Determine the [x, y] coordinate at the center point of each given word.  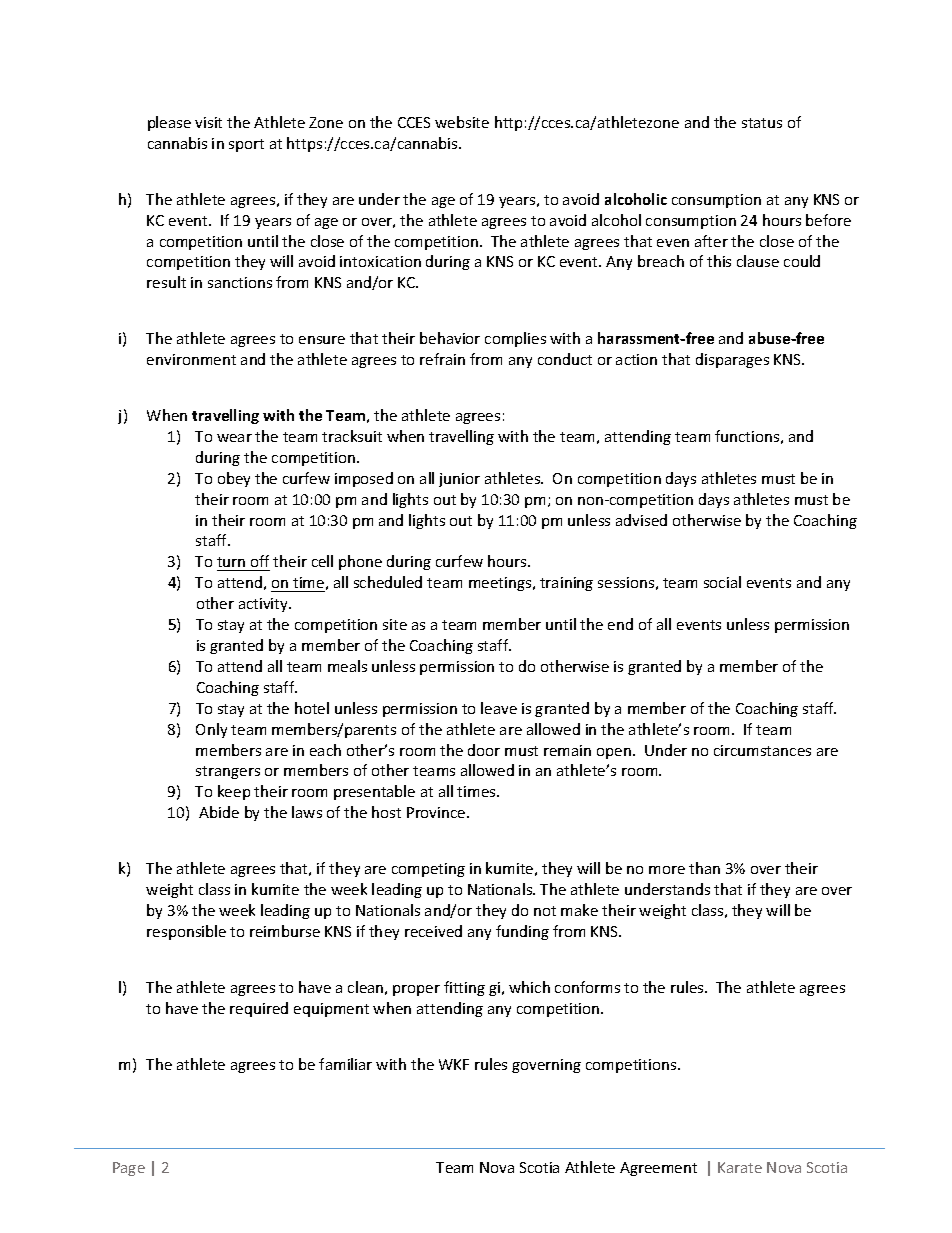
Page [129, 1169]
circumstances [762, 750]
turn [232, 564]
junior [459, 480]
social [722, 582]
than [704, 868]
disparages [732, 360]
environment [191, 359]
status [762, 123]
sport [246, 145]
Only [211, 730]
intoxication [380, 261]
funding [522, 932]
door [484, 750]
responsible [186, 932]
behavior [450, 338]
